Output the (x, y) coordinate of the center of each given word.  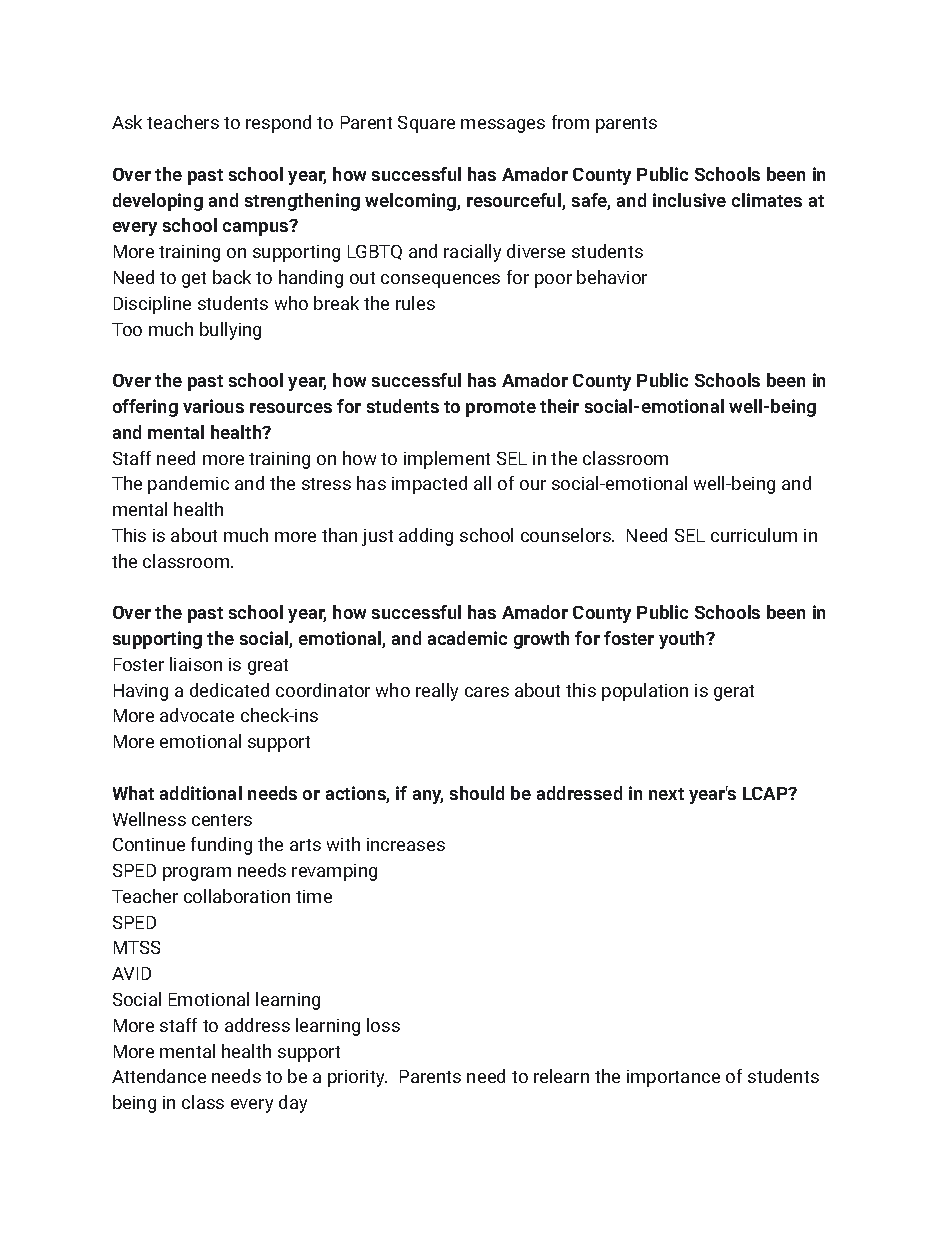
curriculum (754, 535)
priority (357, 1078)
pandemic (188, 485)
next (666, 794)
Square (426, 124)
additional (201, 793)
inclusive (689, 200)
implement (447, 460)
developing (158, 202)
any (428, 797)
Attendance (159, 1076)
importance (673, 1078)
